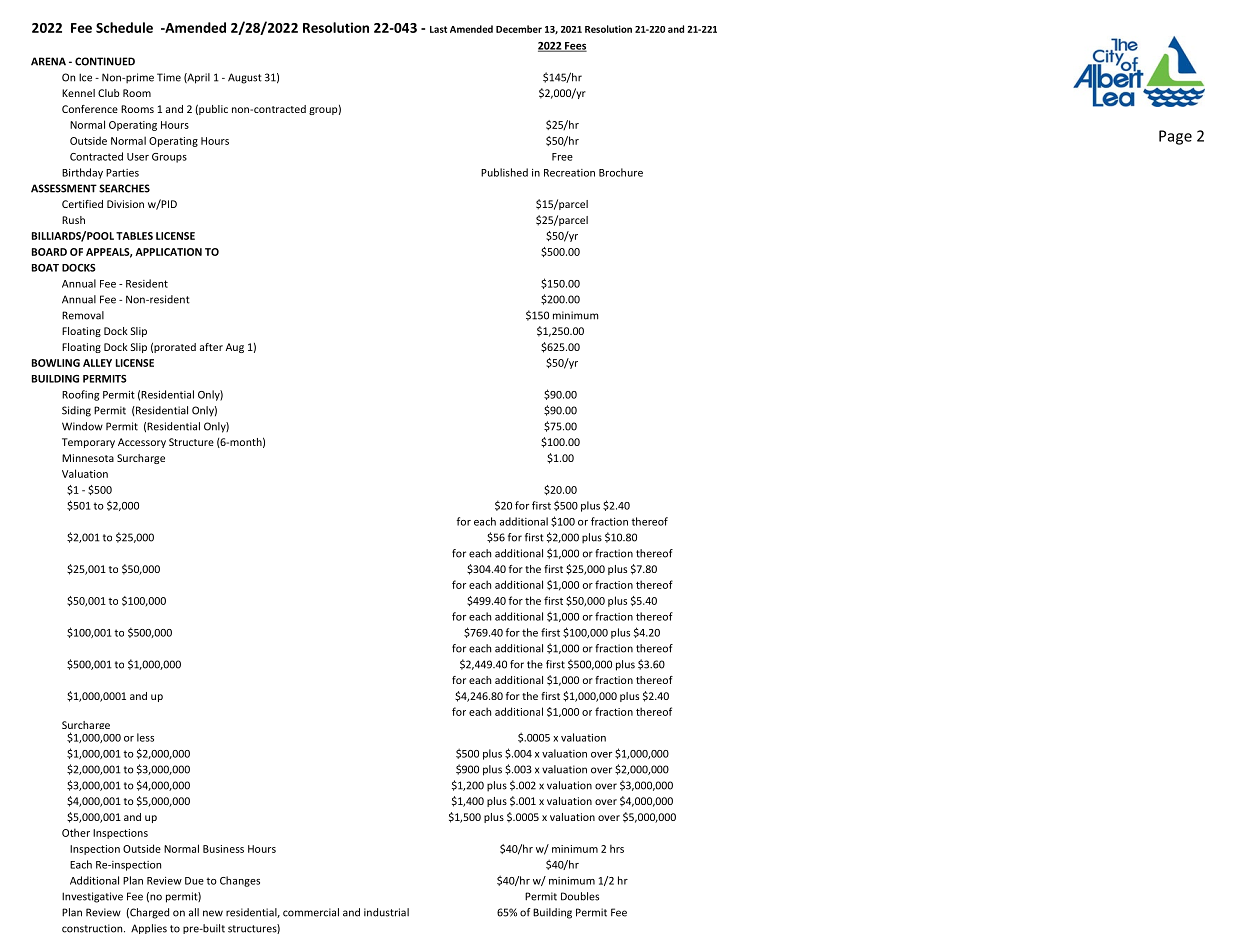  I want to click on Recreation, so click(569, 173).
